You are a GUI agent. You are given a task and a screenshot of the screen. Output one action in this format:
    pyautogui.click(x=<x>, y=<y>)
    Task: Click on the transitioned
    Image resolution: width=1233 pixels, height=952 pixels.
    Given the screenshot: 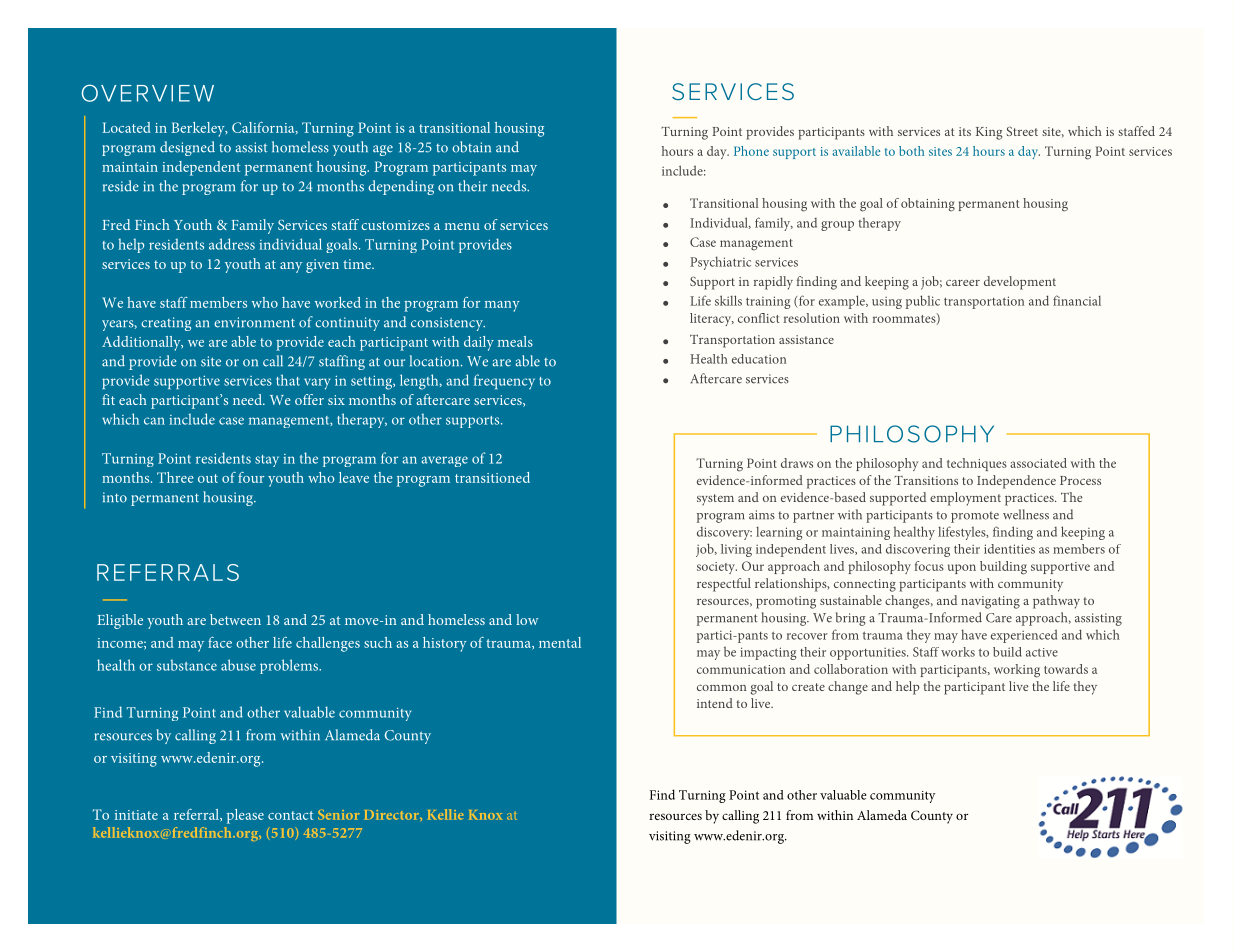 What is the action you would take?
    pyautogui.click(x=492, y=477)
